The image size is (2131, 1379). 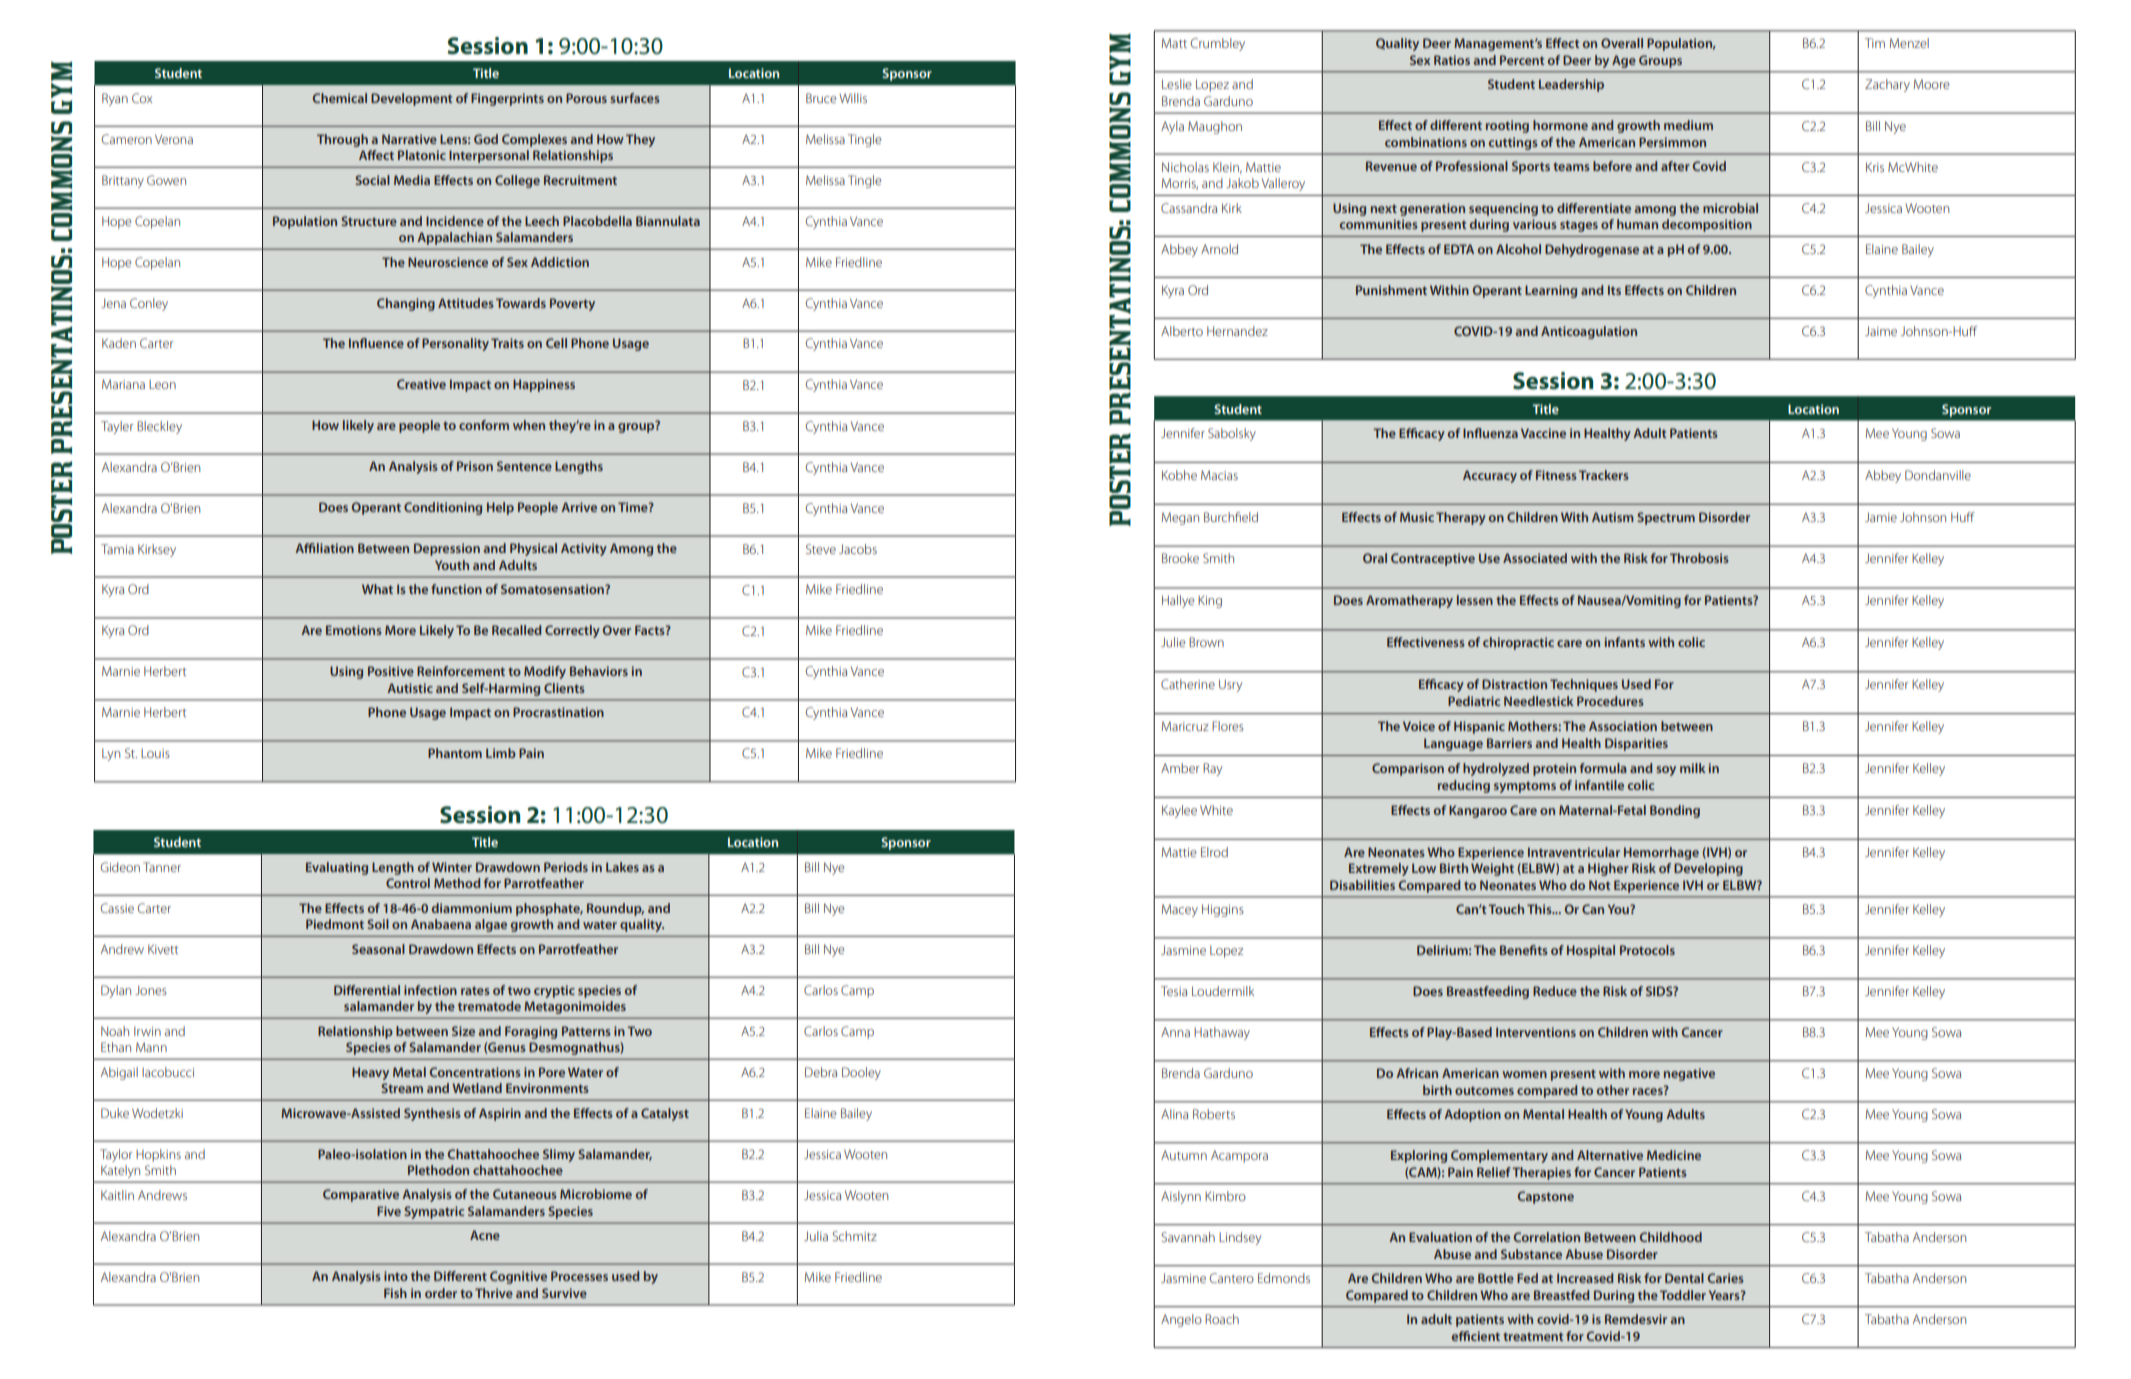 I want to click on Anticoagulation, so click(x=1589, y=332).
